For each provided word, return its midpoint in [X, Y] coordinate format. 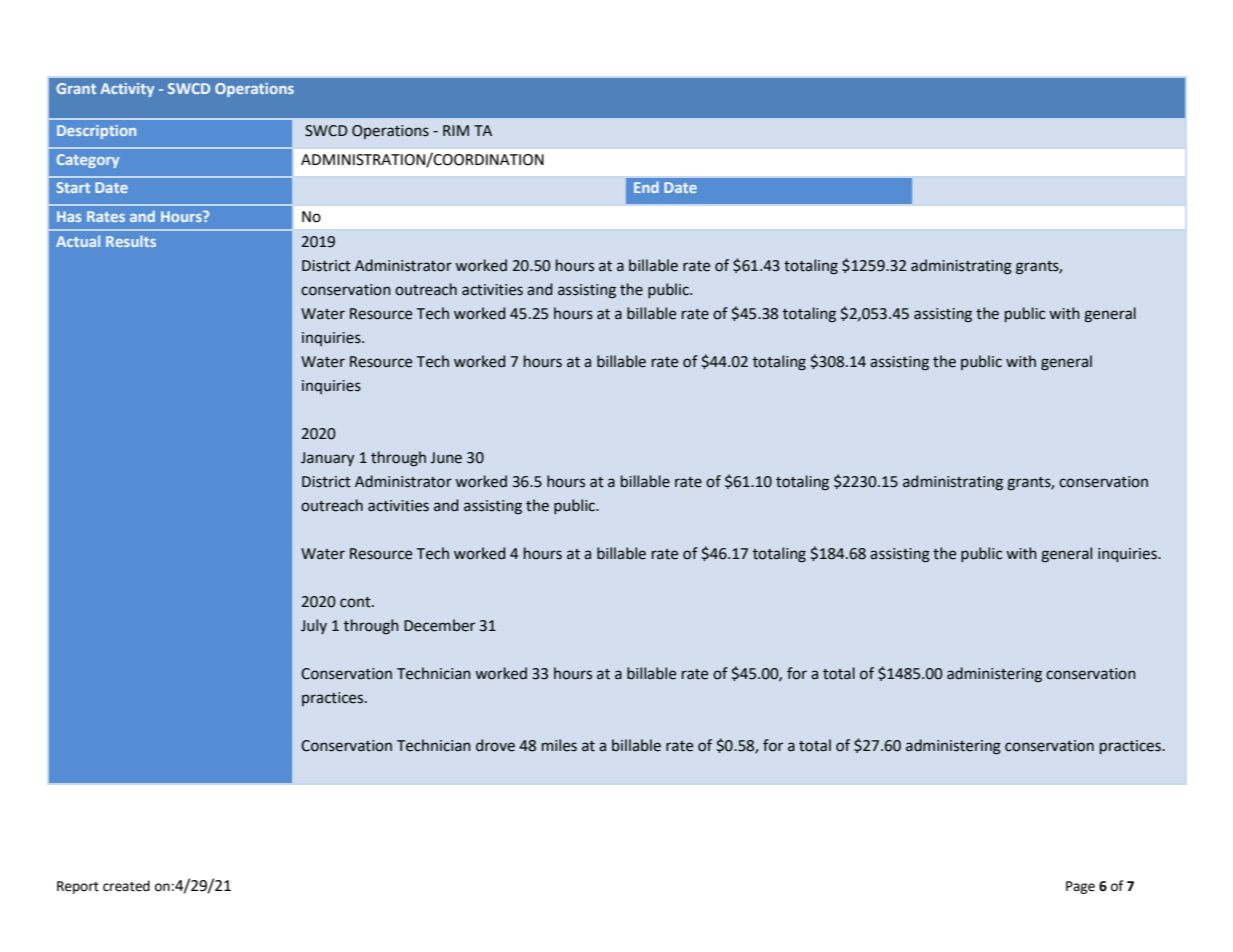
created [126, 886]
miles [559, 745]
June [446, 458]
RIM [456, 130]
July [314, 626]
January [327, 459]
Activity [127, 90]
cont [356, 602]
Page [1080, 887]
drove [495, 745]
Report [78, 887]
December [439, 625]
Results [131, 241]
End [646, 187]
